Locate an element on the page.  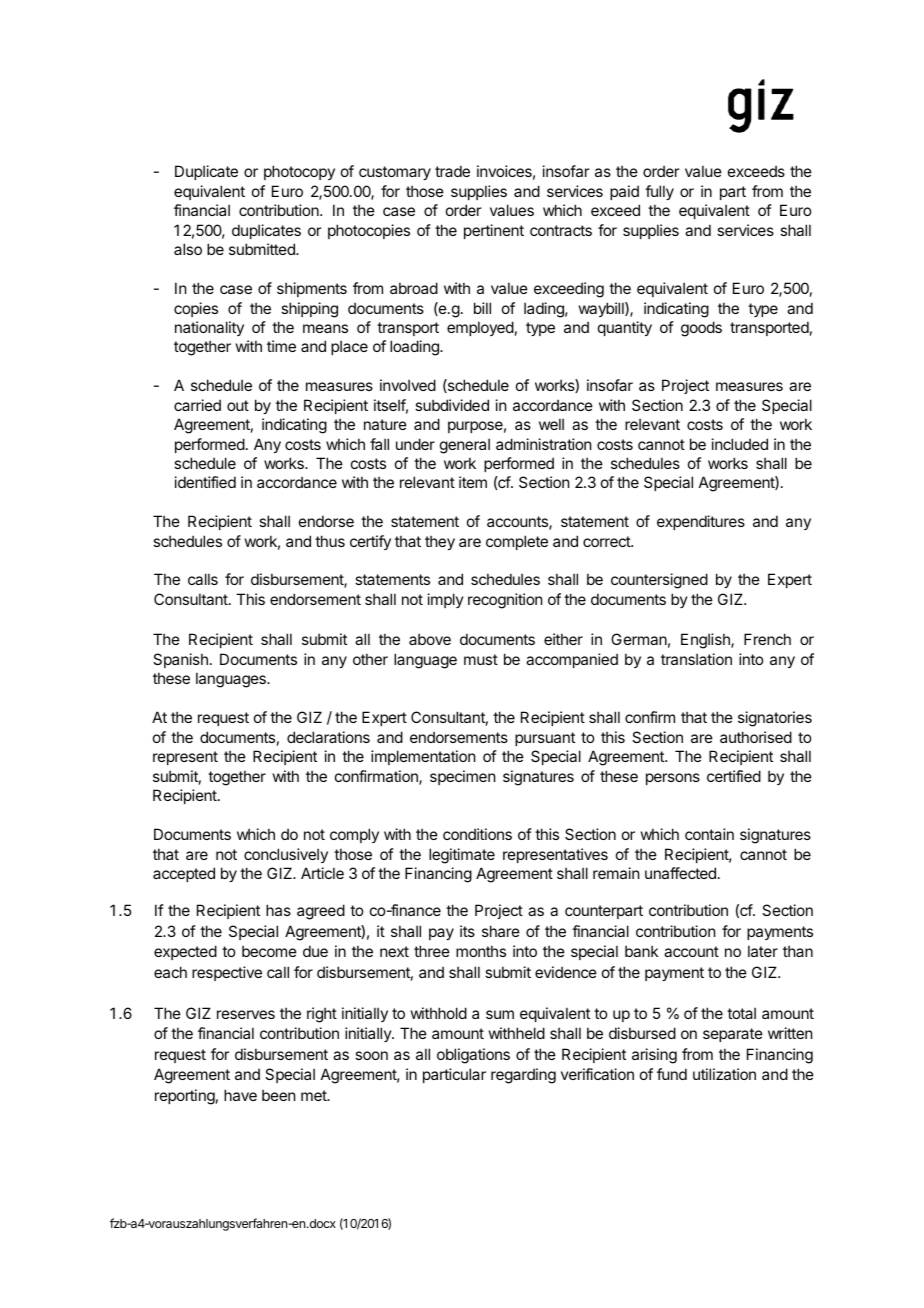
out is located at coordinates (238, 405).
